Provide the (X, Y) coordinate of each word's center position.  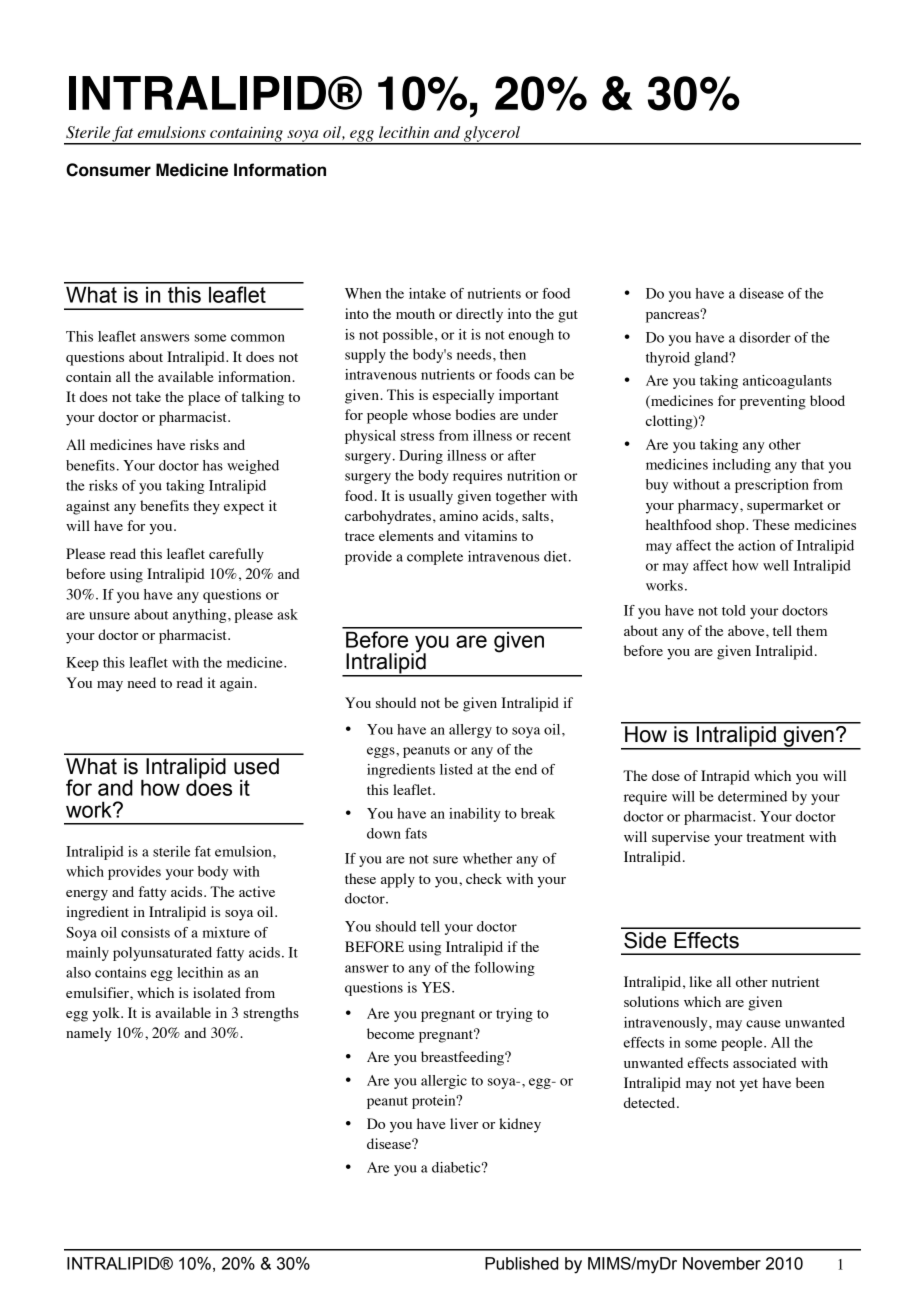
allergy (470, 731)
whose (431, 414)
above (747, 630)
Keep (82, 664)
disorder (765, 337)
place (204, 398)
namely (89, 1034)
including (742, 466)
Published (521, 1263)
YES (436, 987)
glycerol (492, 135)
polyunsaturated (162, 954)
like (700, 981)
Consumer (108, 170)
